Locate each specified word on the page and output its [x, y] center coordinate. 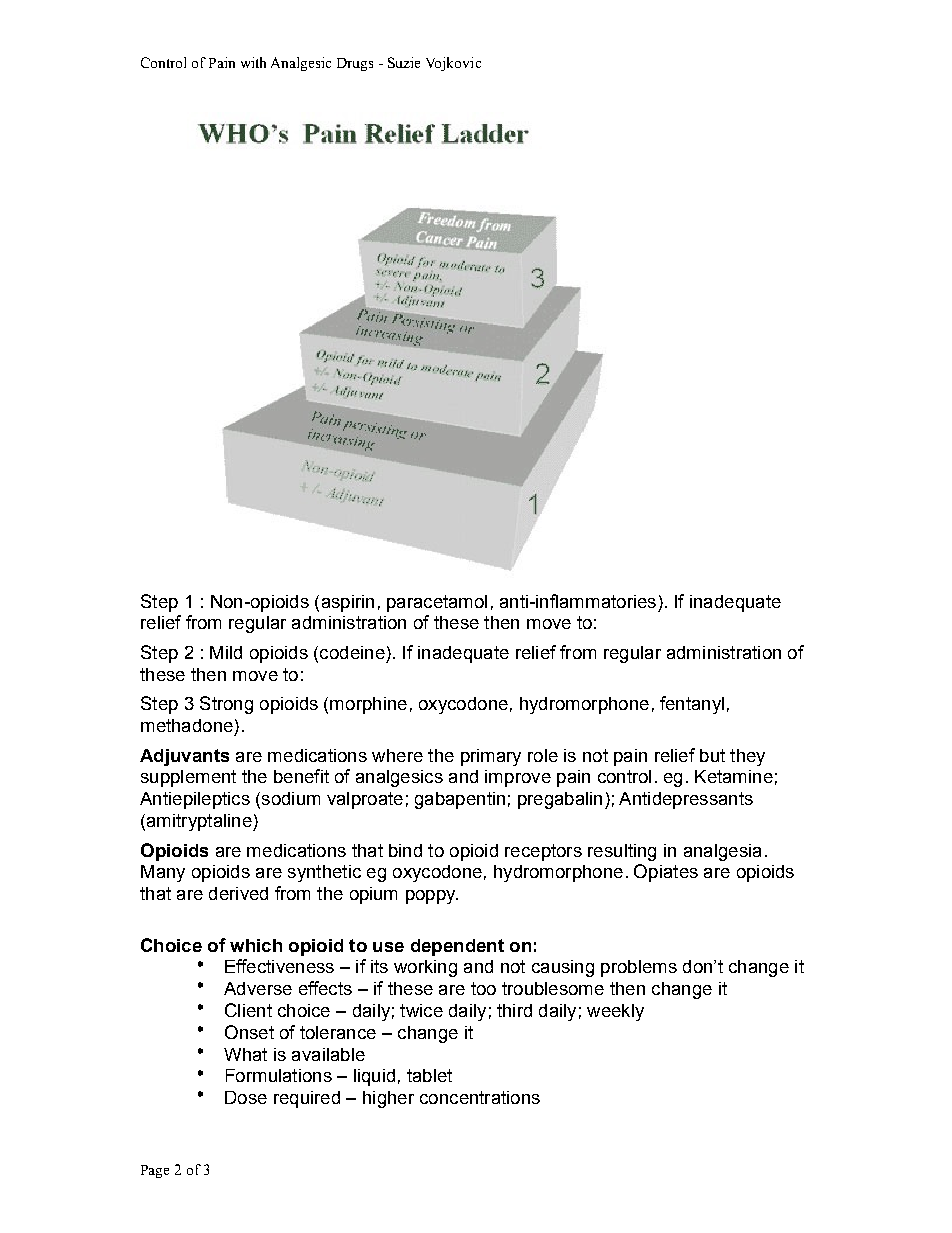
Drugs [355, 64]
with [253, 62]
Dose [246, 1097]
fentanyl [692, 705]
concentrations [480, 1097]
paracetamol [437, 603]
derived [238, 893]
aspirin [348, 603]
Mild [226, 652]
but [712, 755]
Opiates [666, 873]
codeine [352, 652]
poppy [432, 897]
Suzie [404, 62]
